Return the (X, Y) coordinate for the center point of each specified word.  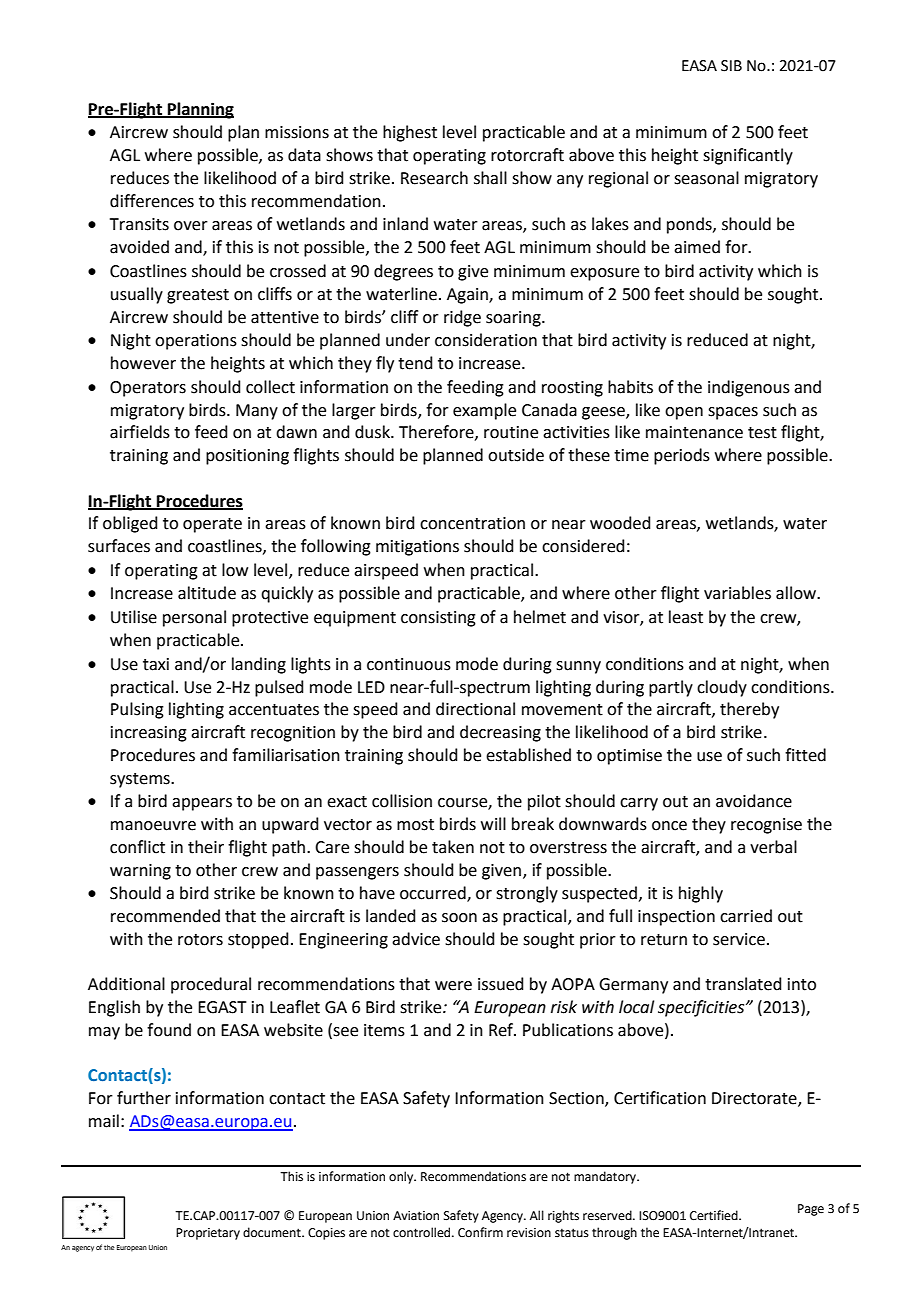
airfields (140, 432)
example (484, 411)
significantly (748, 156)
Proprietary (208, 1234)
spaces (733, 413)
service (739, 939)
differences (152, 201)
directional (475, 709)
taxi (156, 664)
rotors (200, 940)
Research (434, 178)
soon (459, 918)
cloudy (722, 688)
